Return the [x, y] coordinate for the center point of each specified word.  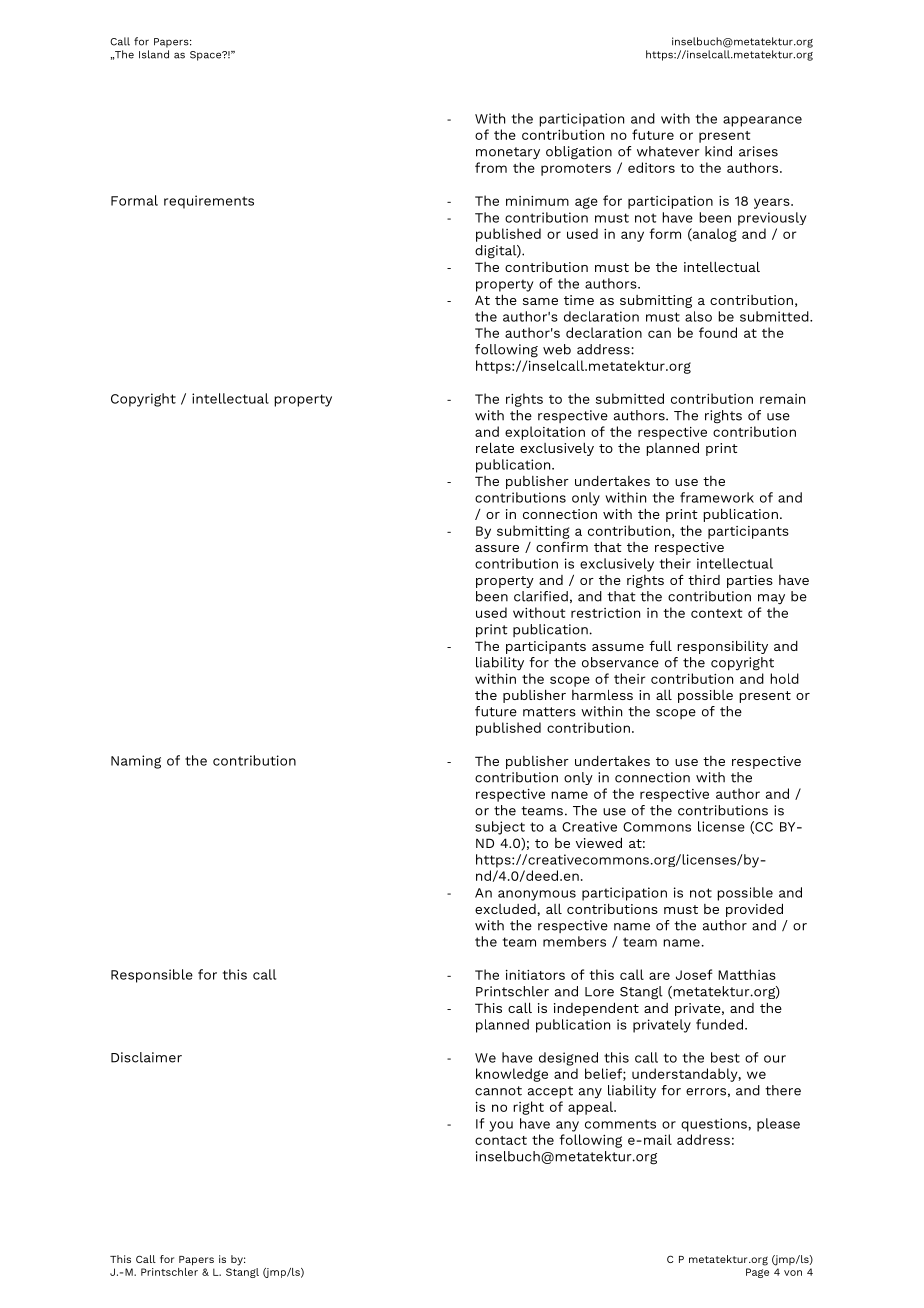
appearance [762, 121]
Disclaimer [146, 1057]
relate [495, 447]
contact [501, 1140]
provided [754, 910]
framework [717, 497]
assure [497, 548]
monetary [508, 153]
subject [500, 828]
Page [757, 1273]
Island [154, 54]
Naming [136, 762]
